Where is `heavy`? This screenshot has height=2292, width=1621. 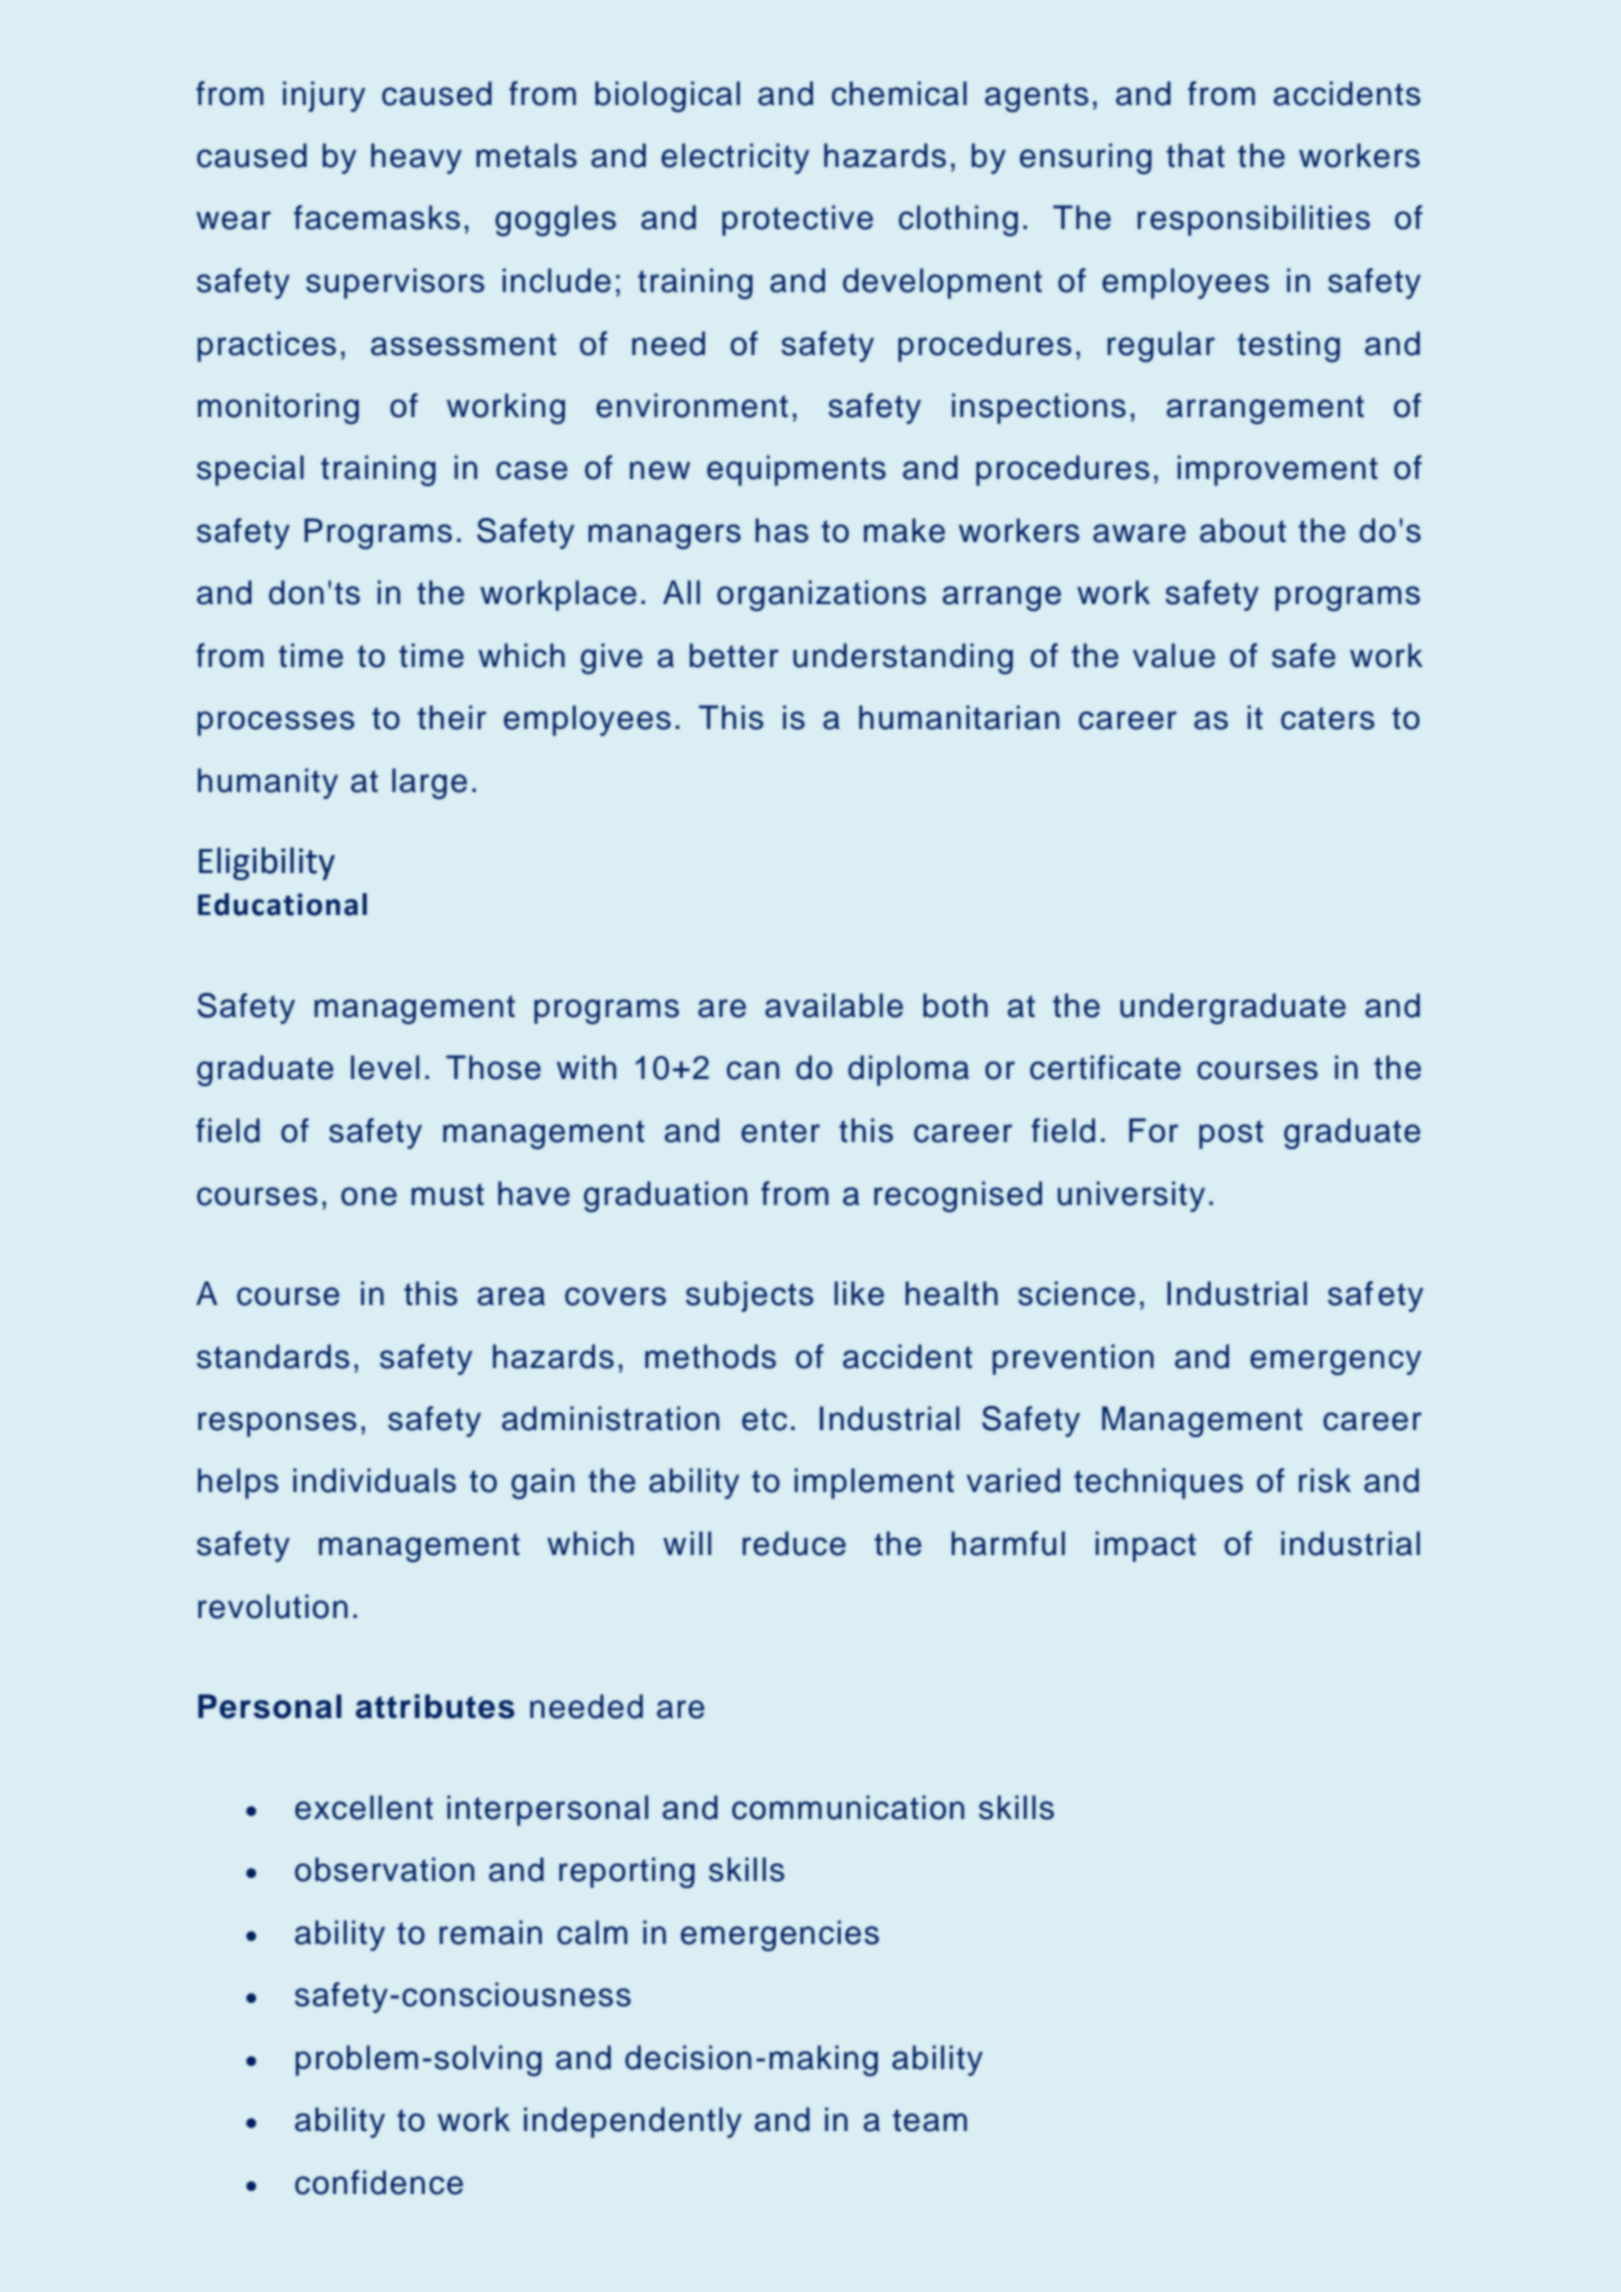
heavy is located at coordinates (416, 158).
